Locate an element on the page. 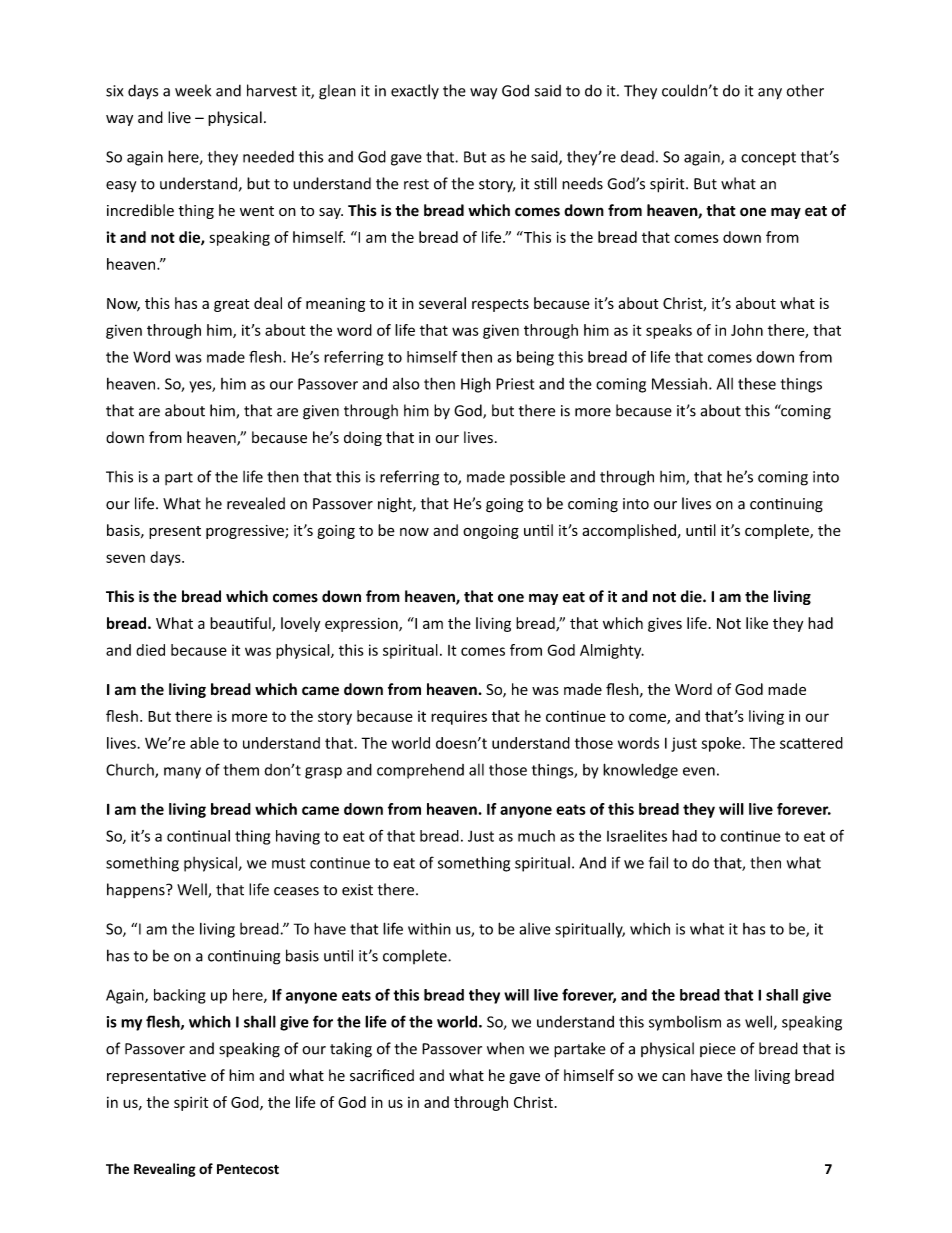  like is located at coordinates (757, 623).
